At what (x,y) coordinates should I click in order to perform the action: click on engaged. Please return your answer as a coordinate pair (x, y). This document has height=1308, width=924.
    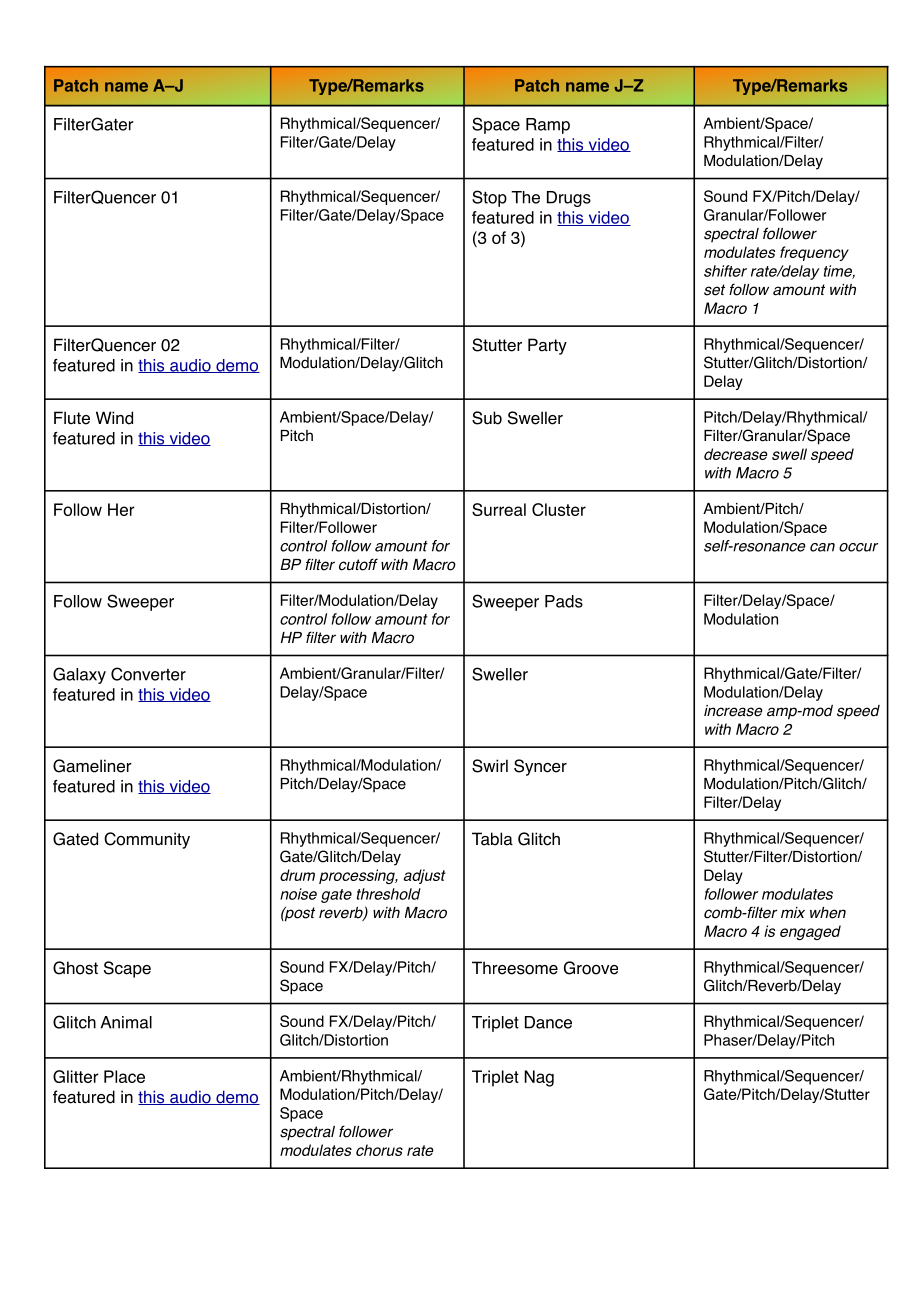
    Looking at the image, I should click on (810, 932).
